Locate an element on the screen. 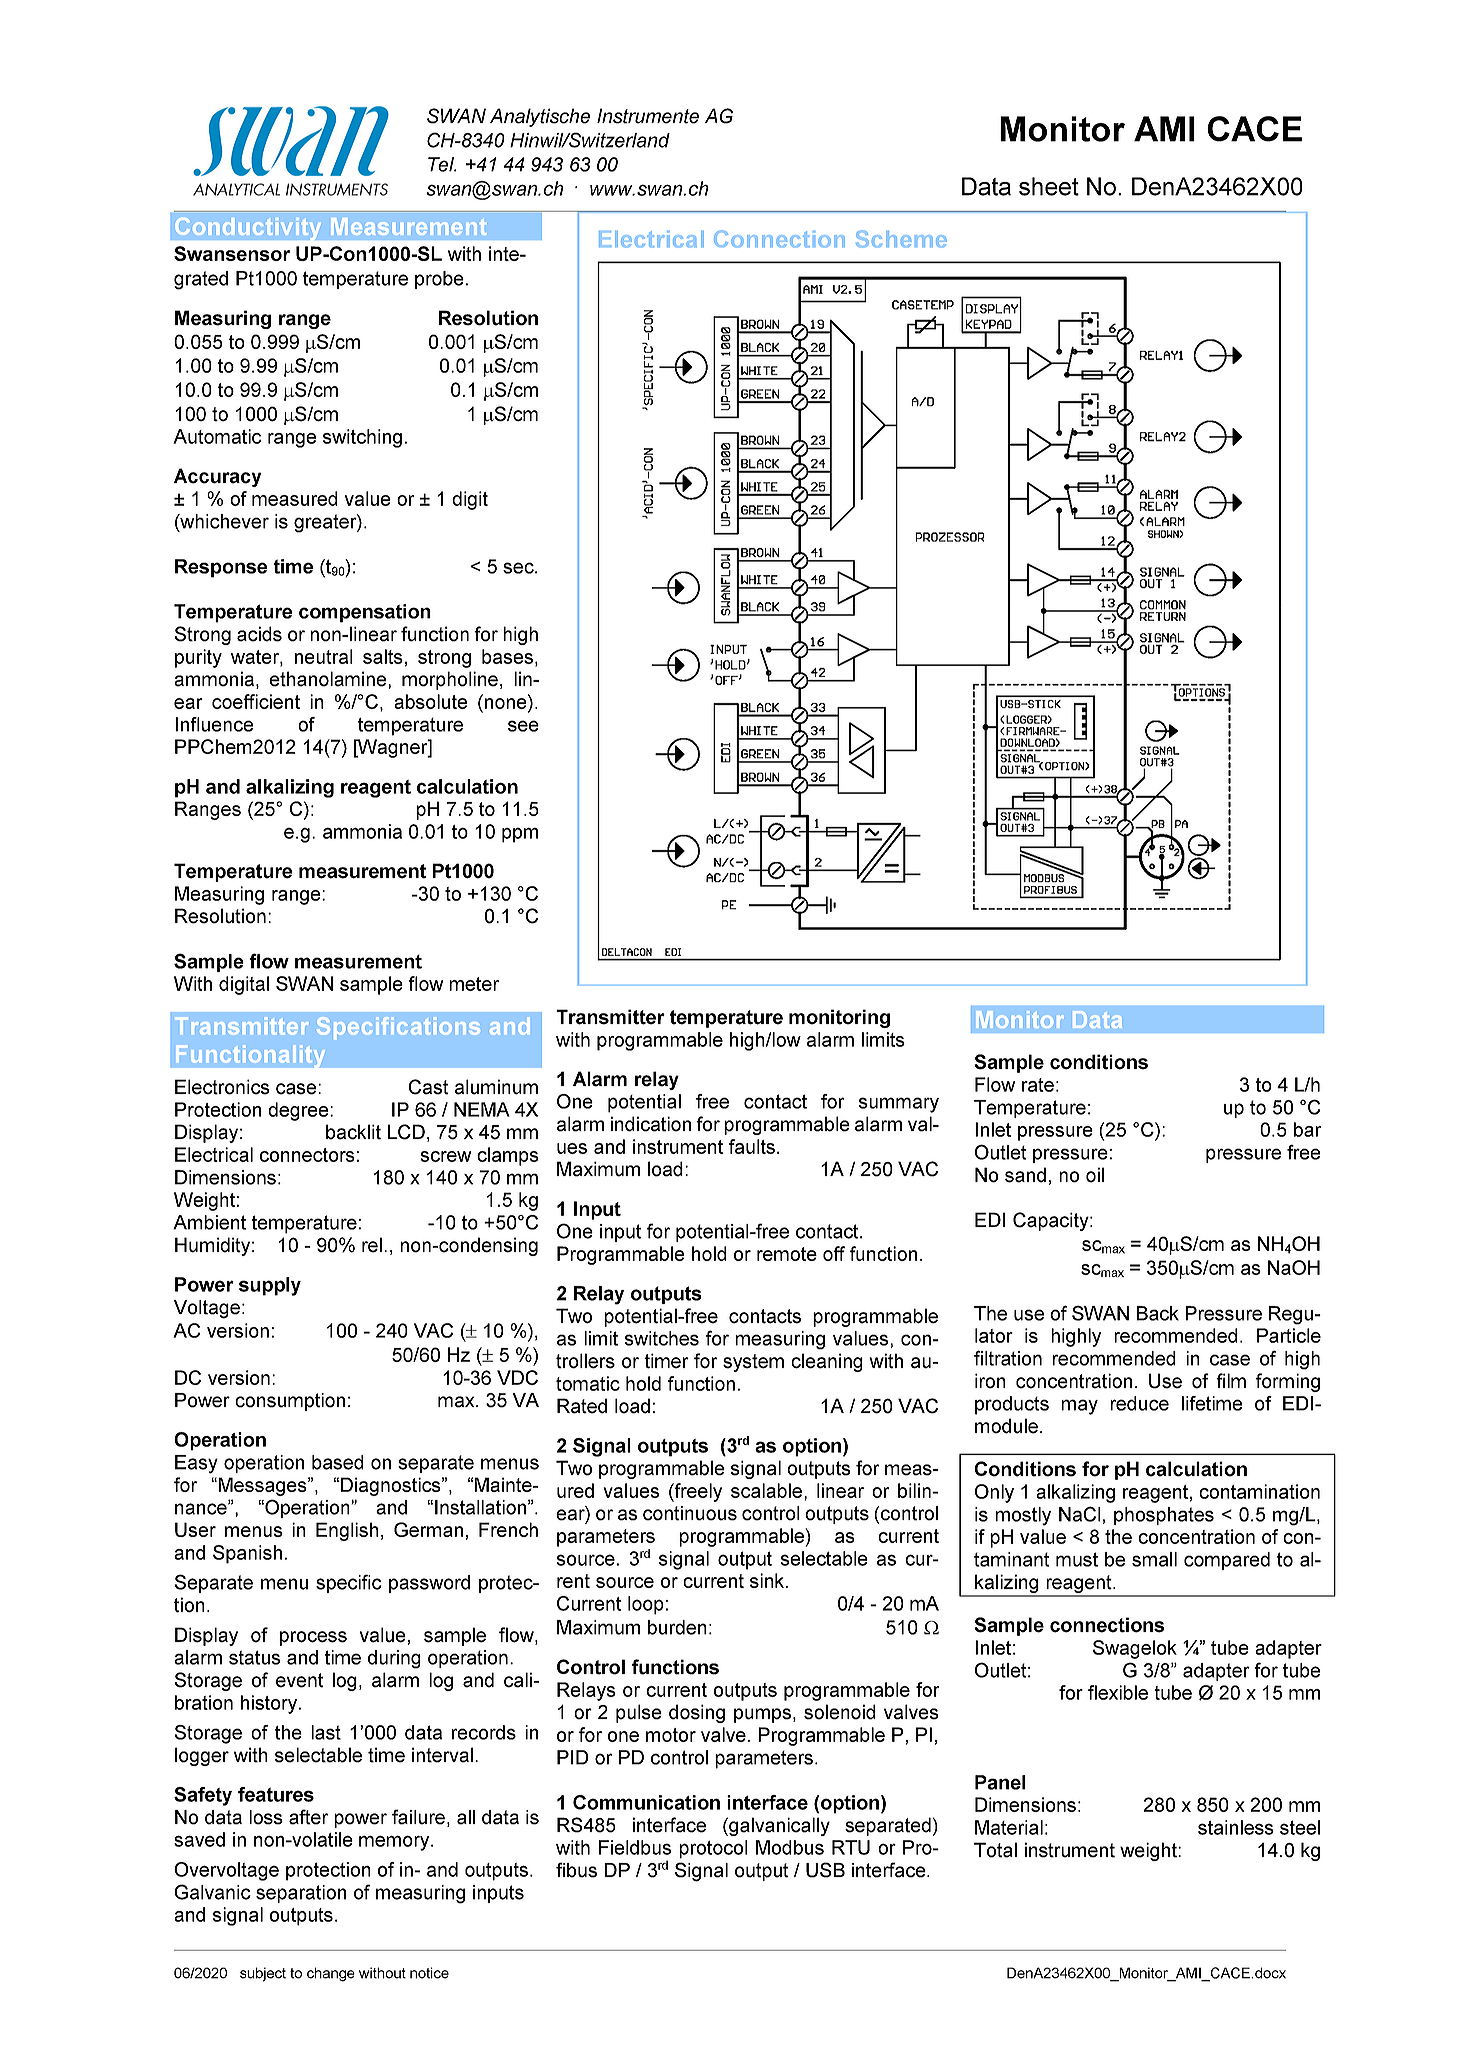 This screenshot has height=2065, width=1459. summary is located at coordinates (899, 1105).
